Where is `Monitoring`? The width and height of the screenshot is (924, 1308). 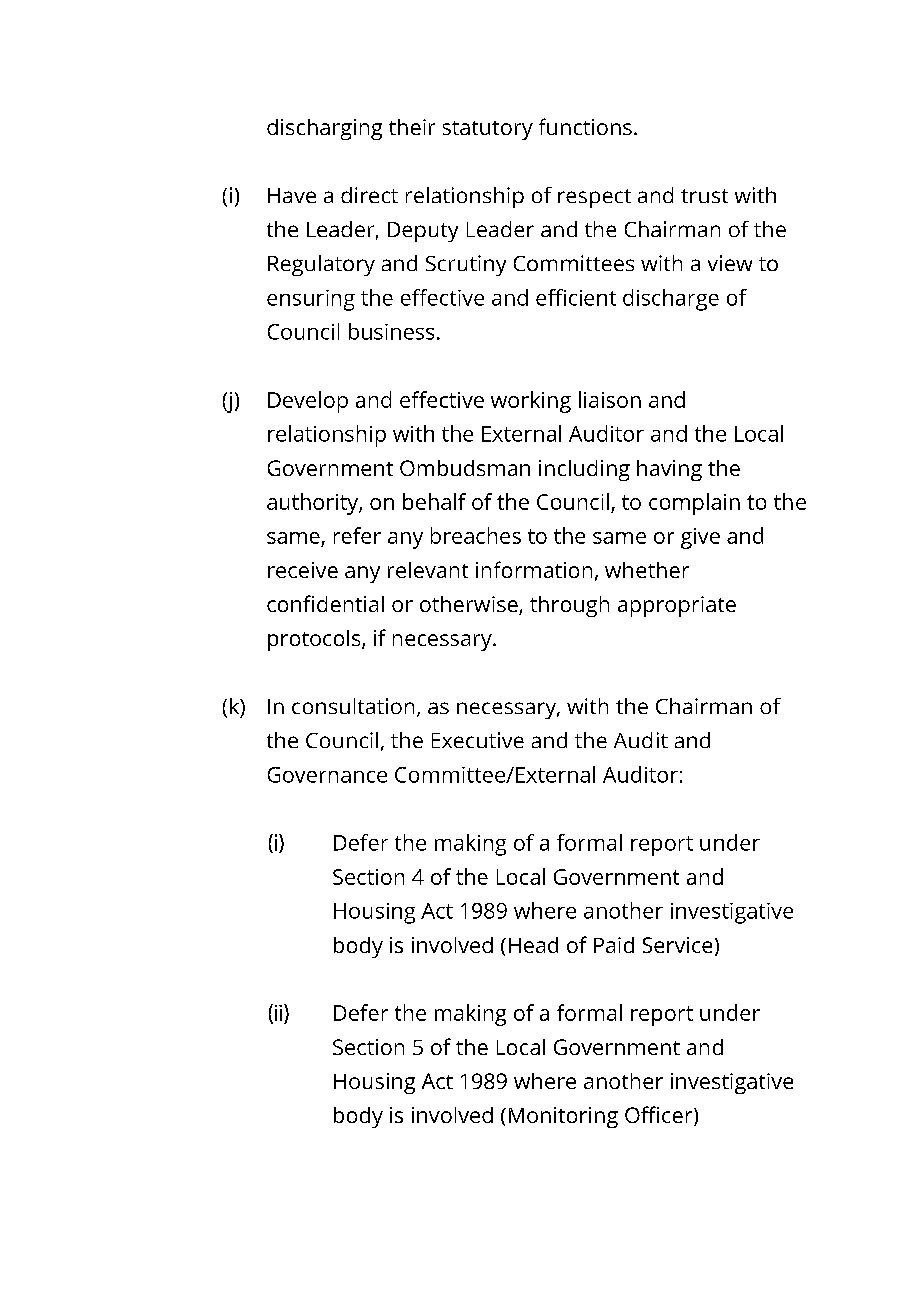
Monitoring is located at coordinates (563, 1117).
